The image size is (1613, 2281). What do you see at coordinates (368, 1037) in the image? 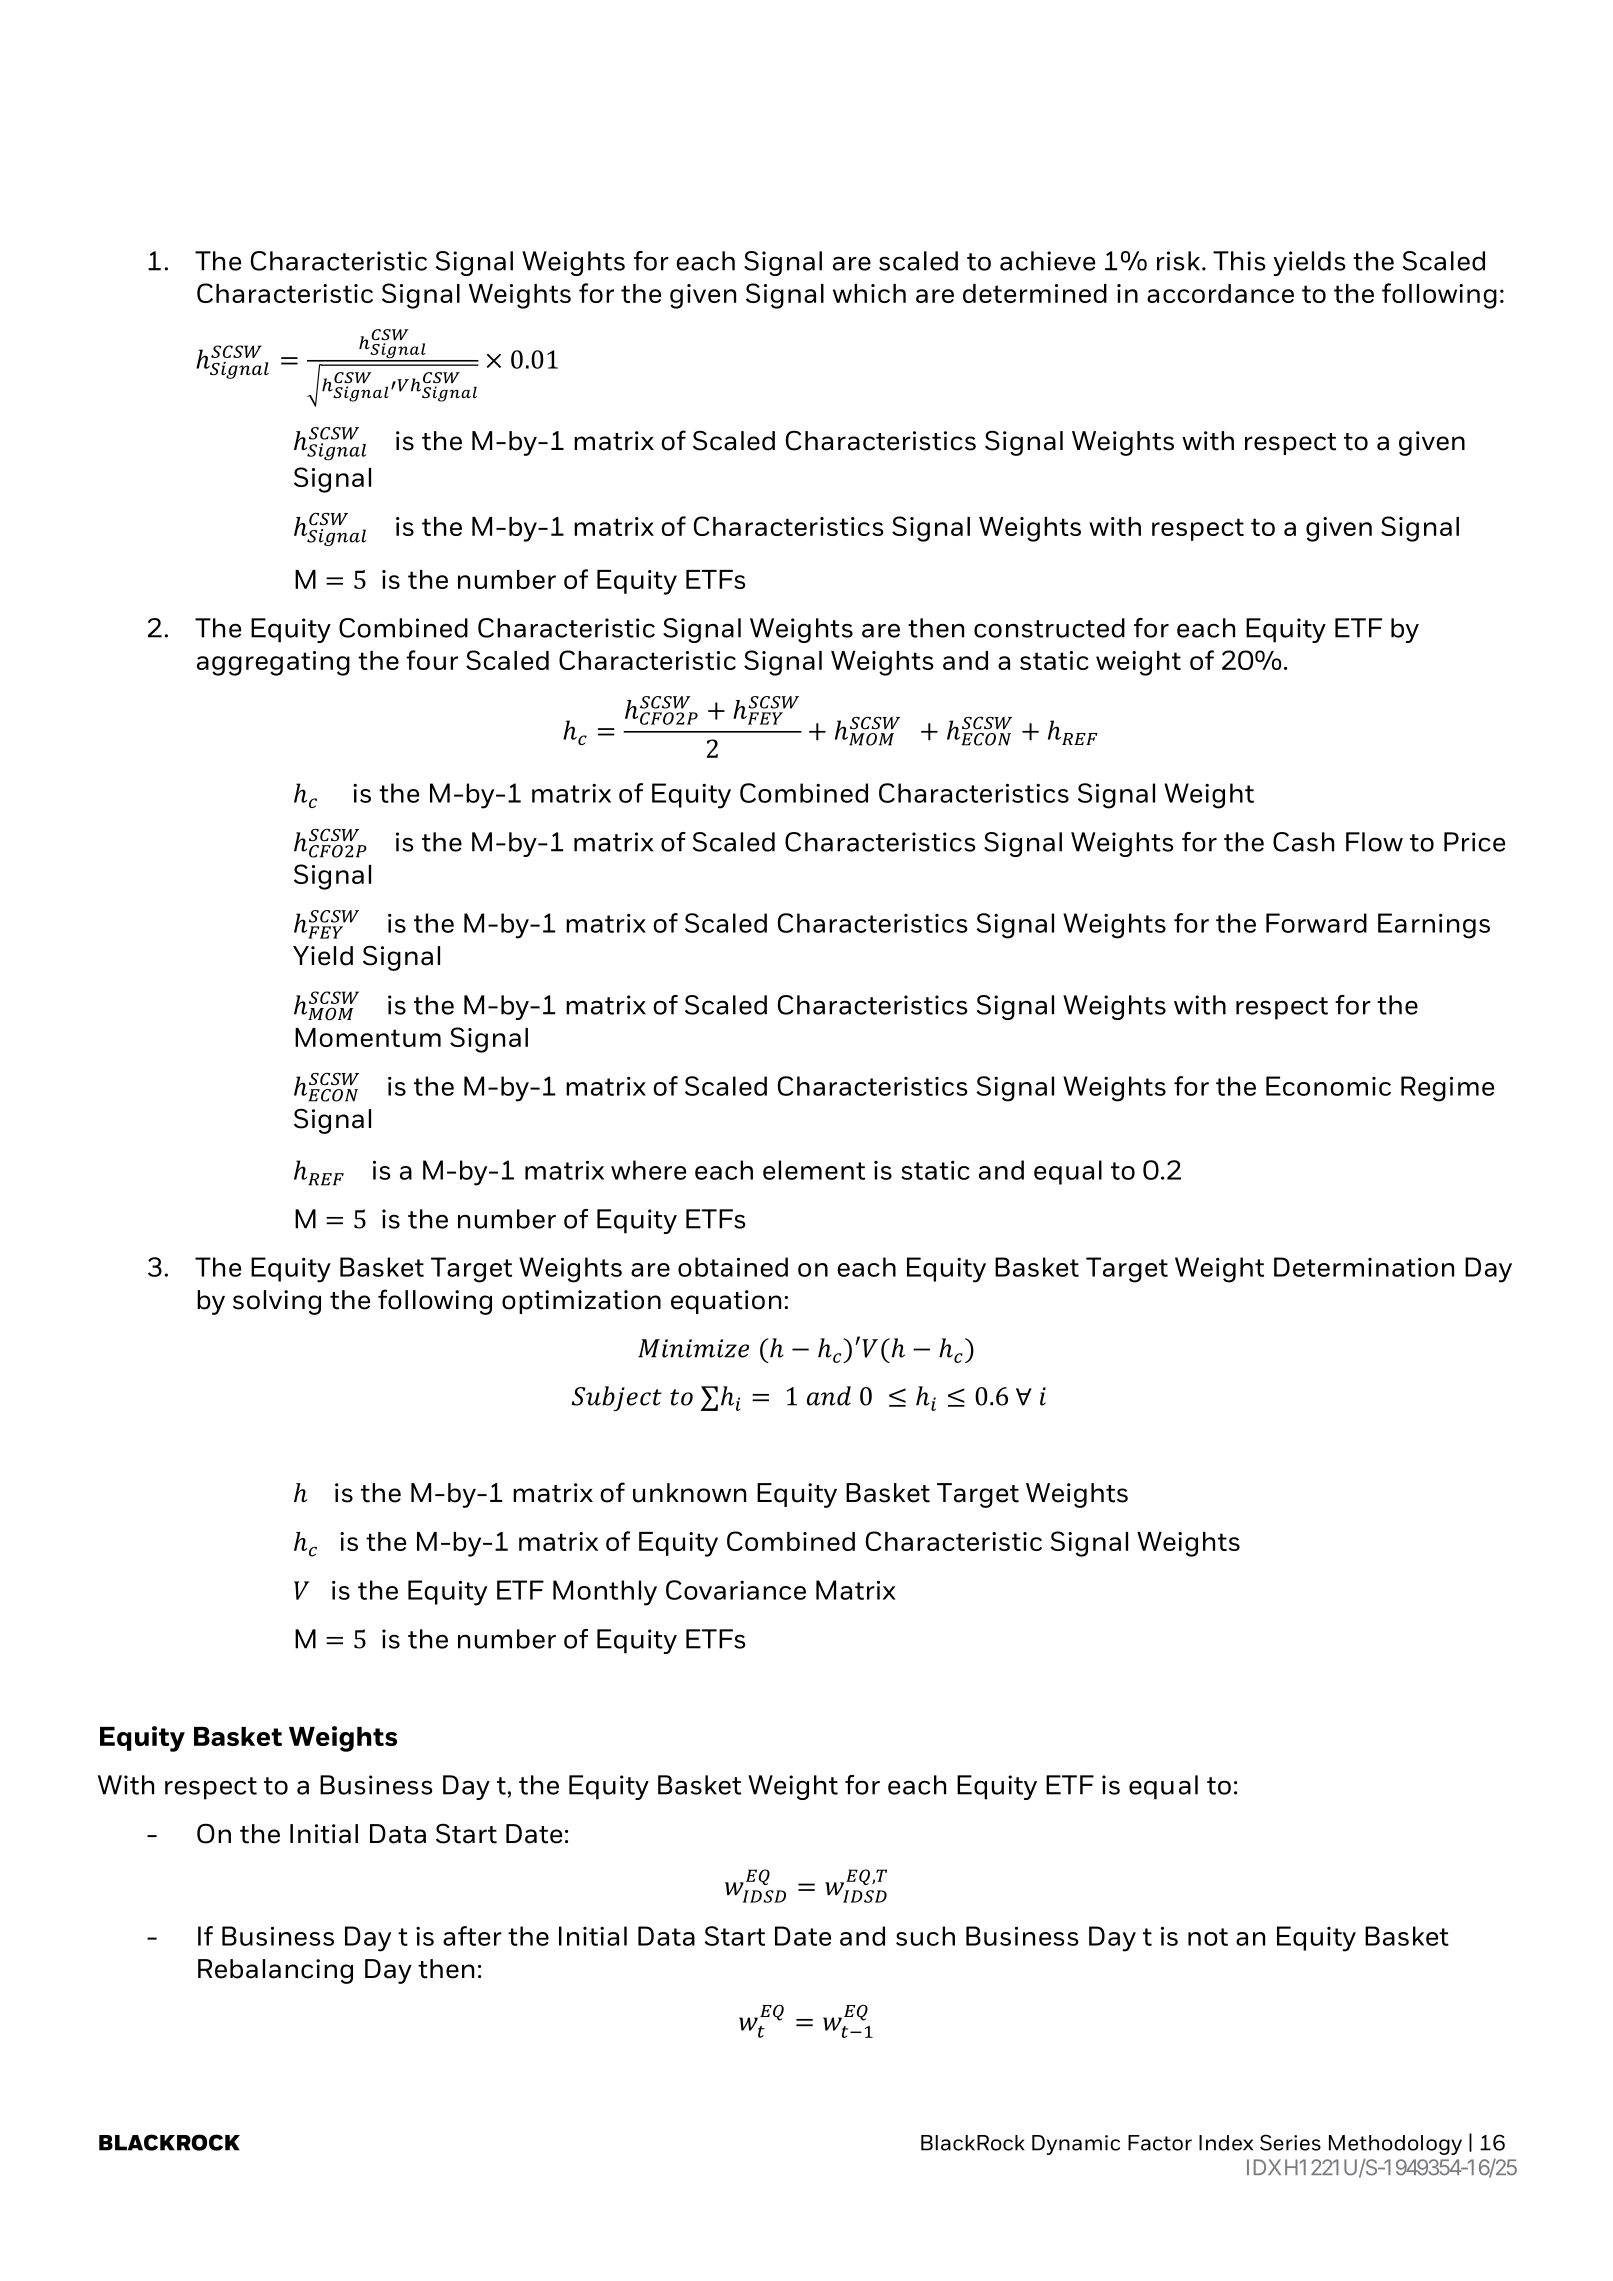
I see `Momentum` at bounding box center [368, 1037].
